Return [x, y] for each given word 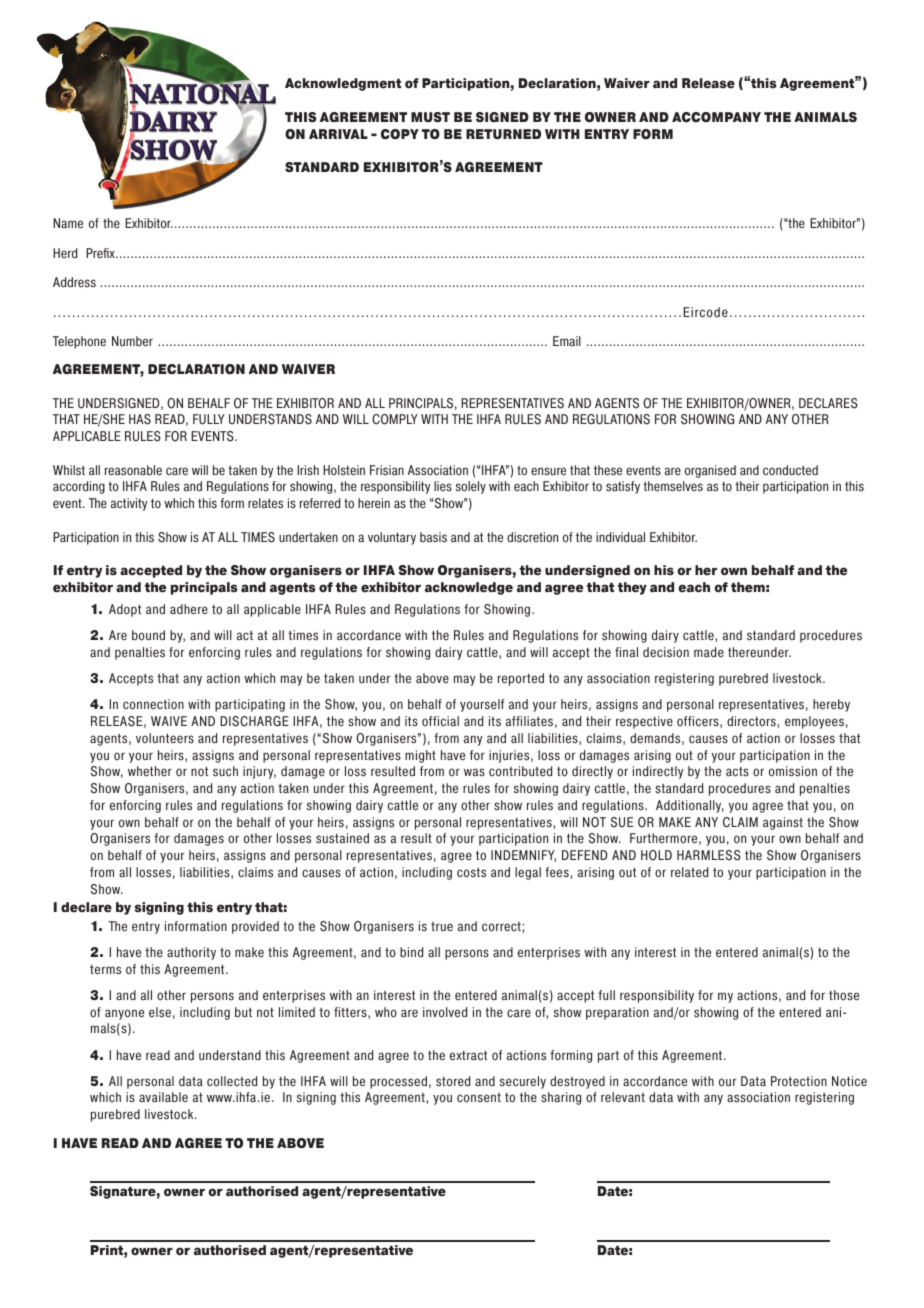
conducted [790, 470]
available [163, 1097]
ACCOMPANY [716, 117]
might [420, 756]
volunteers [165, 738]
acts [737, 772]
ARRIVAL [338, 134]
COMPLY [395, 419]
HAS [140, 419]
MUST [430, 117]
